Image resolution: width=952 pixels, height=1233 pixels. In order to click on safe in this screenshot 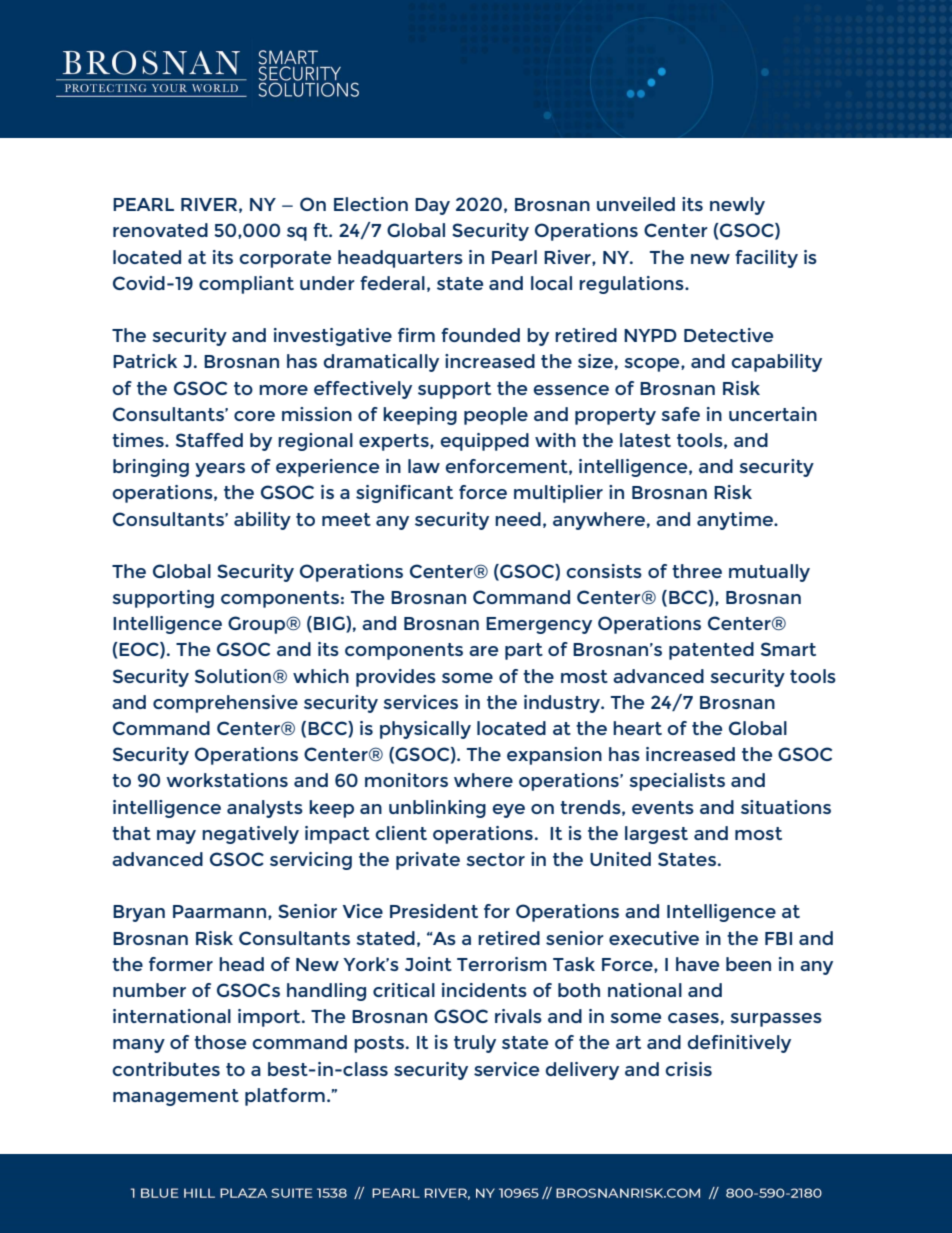, I will do `click(680, 414)`.
